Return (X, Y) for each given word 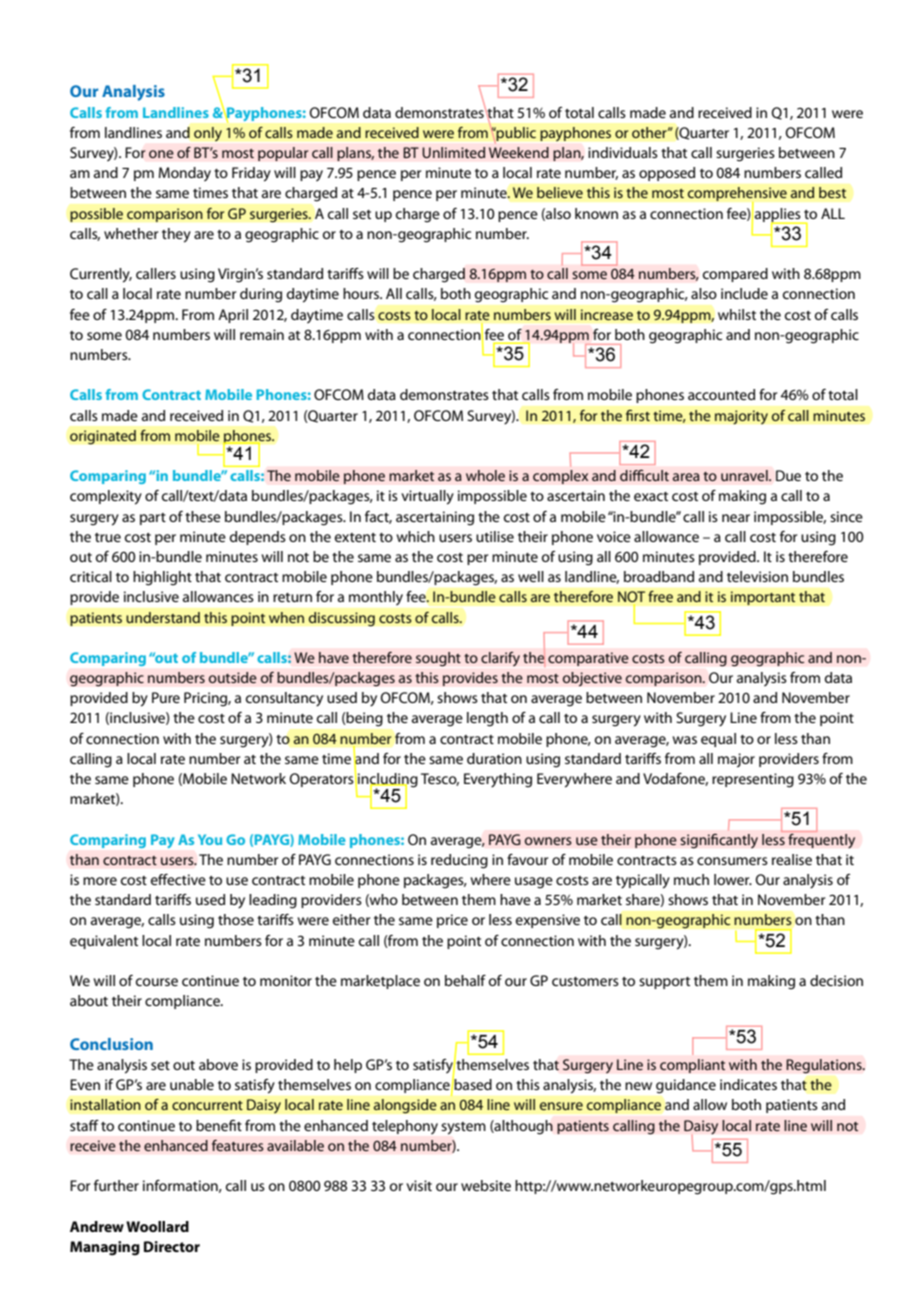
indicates (748, 1084)
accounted (721, 394)
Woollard (157, 1226)
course (157, 982)
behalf (465, 980)
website (486, 1185)
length (487, 719)
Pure (166, 697)
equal (718, 740)
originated (103, 437)
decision (836, 980)
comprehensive (737, 195)
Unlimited (453, 153)
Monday (185, 174)
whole (485, 475)
